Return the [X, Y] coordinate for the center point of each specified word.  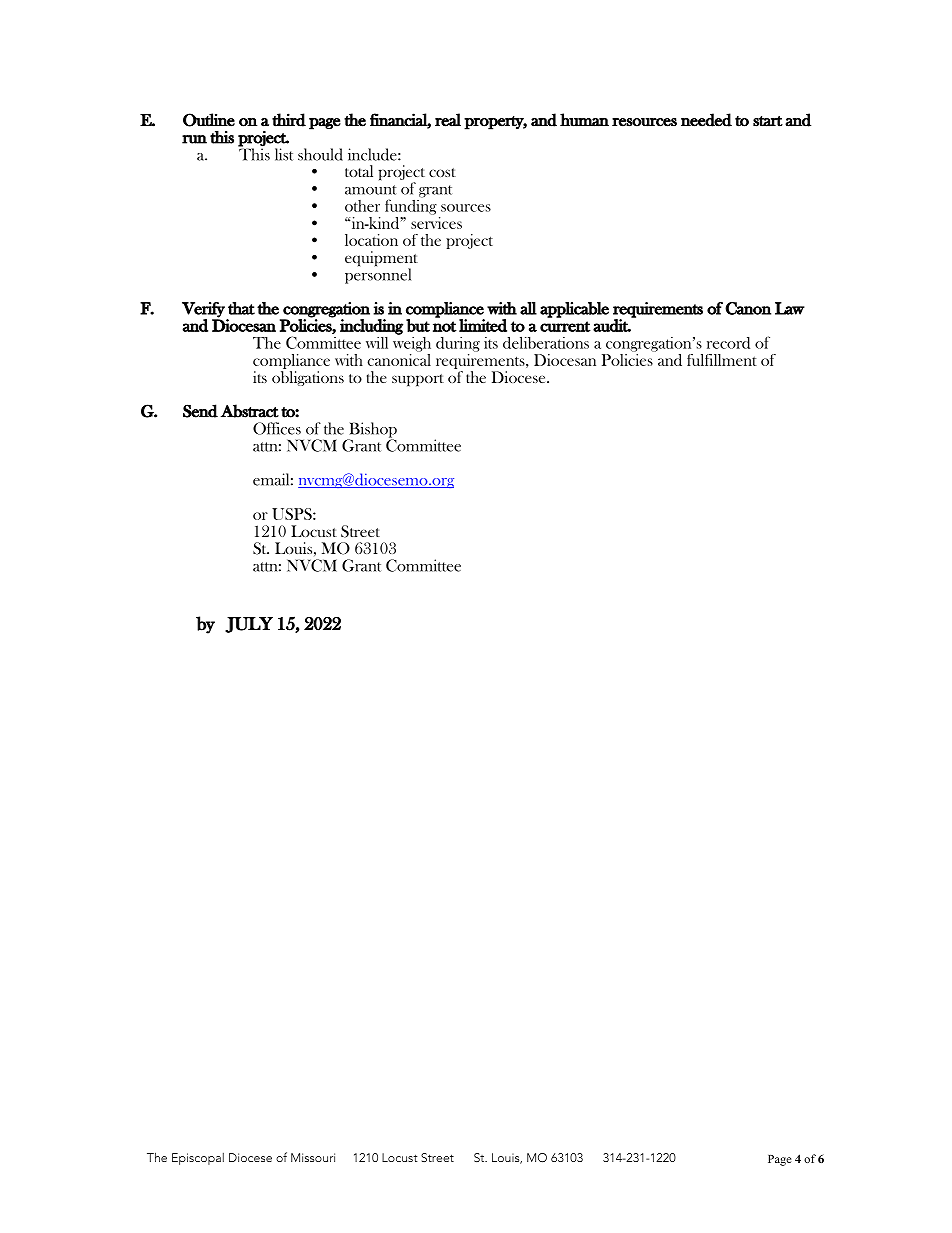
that [241, 308]
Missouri [313, 1157]
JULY [249, 625]
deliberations [546, 342]
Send [200, 411]
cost [442, 172]
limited [483, 325]
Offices [277, 428]
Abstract [250, 411]
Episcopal [198, 1159]
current [565, 326]
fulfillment [722, 360]
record [728, 343]
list [284, 154]
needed [706, 120]
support [418, 380]
